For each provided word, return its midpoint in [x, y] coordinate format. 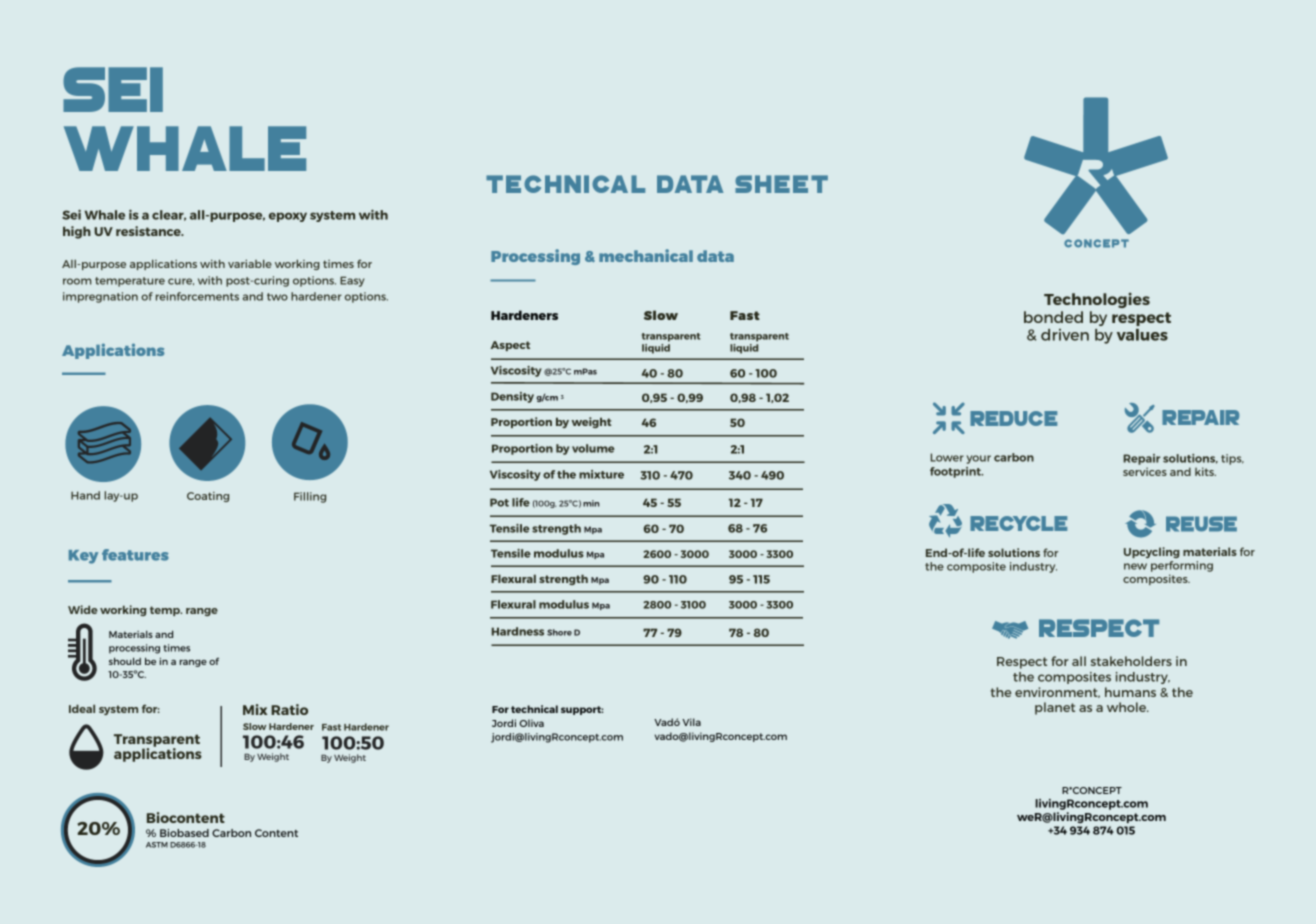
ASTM [157, 845]
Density [512, 397]
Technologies [1097, 300]
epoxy [288, 217]
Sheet [781, 184]
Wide [83, 609]
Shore [559, 632]
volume [593, 448]
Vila [691, 722]
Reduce [1013, 418]
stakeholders [1131, 661]
